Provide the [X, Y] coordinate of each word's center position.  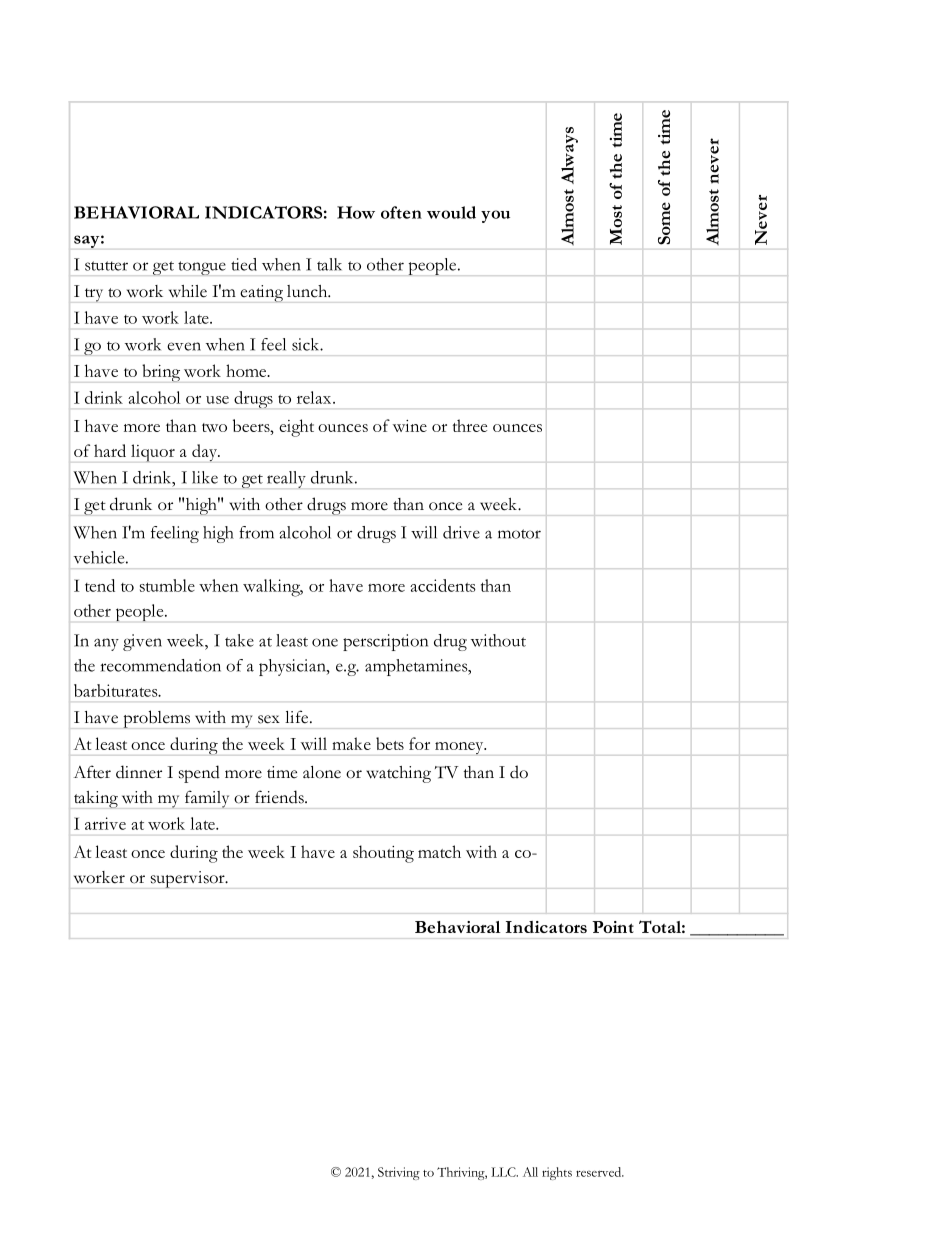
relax [314, 397]
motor [519, 534]
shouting [383, 854]
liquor [153, 453]
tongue [202, 268]
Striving [399, 1173]
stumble [167, 585]
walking [273, 588]
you [495, 216]
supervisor [189, 879]
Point [613, 927]
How [356, 212]
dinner [139, 772]
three [470, 425]
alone [322, 772]
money [460, 748]
